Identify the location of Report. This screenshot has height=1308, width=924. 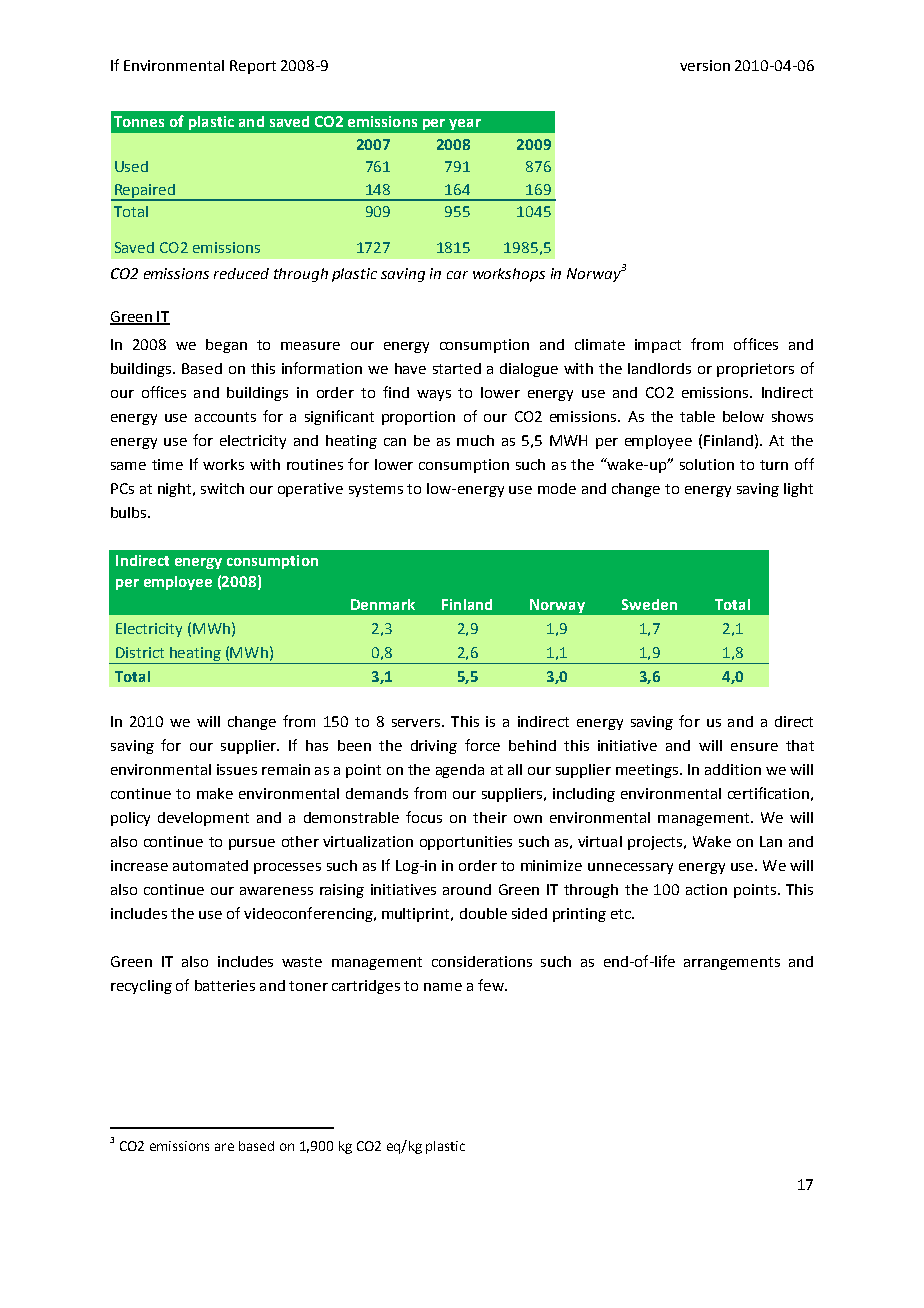
(253, 67).
